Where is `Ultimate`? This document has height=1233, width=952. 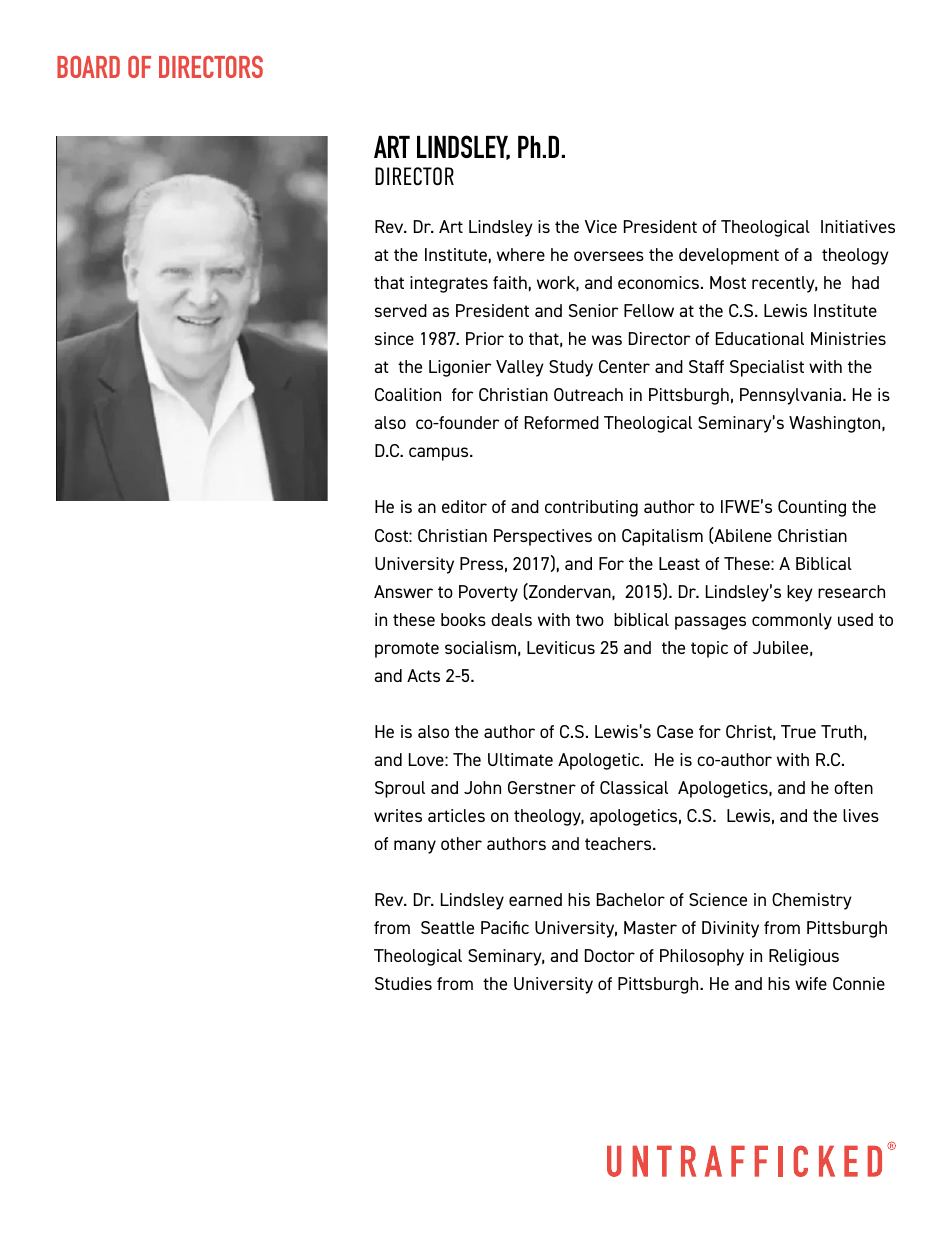
Ultimate is located at coordinates (520, 759).
